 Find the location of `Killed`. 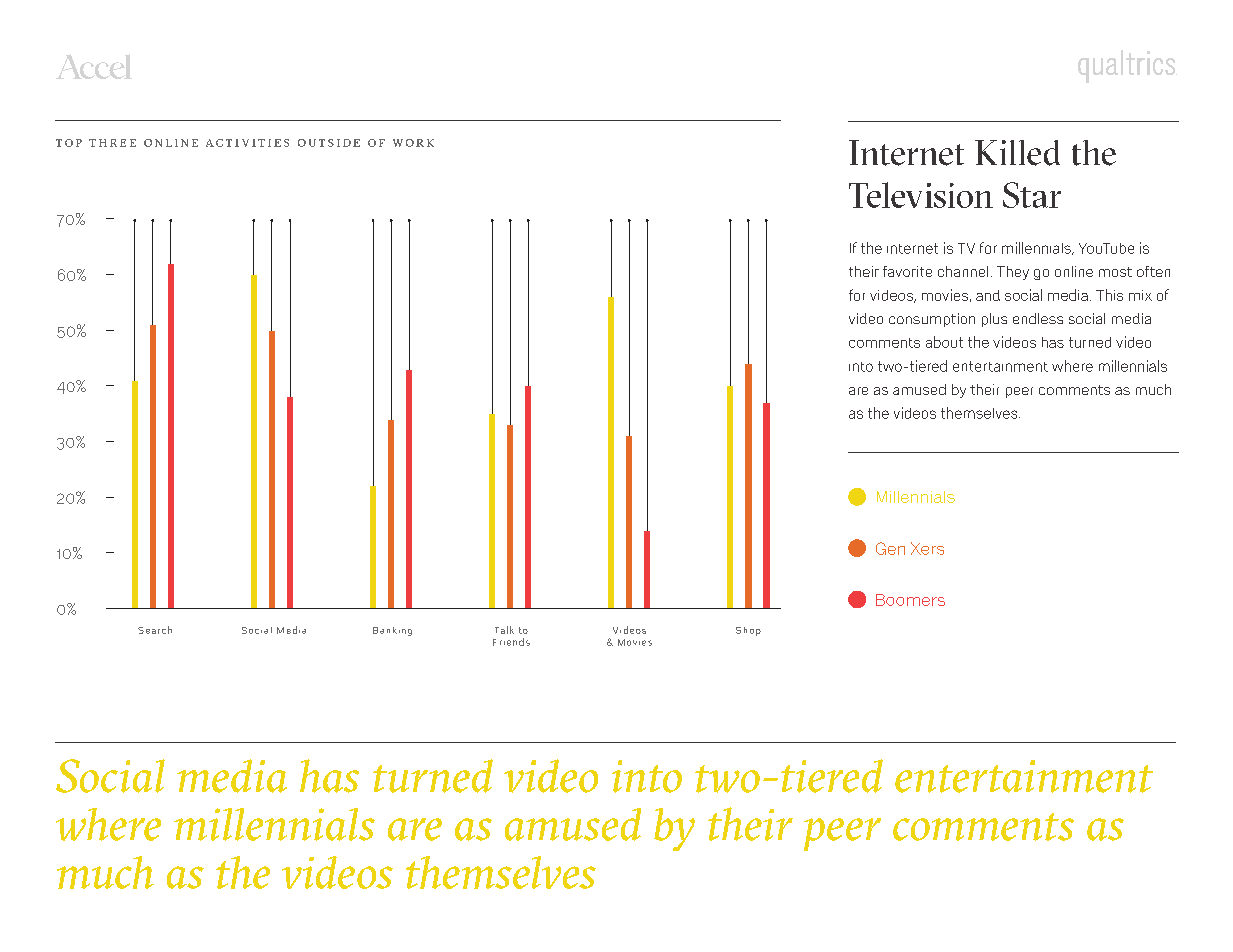

Killed is located at coordinates (1017, 153).
